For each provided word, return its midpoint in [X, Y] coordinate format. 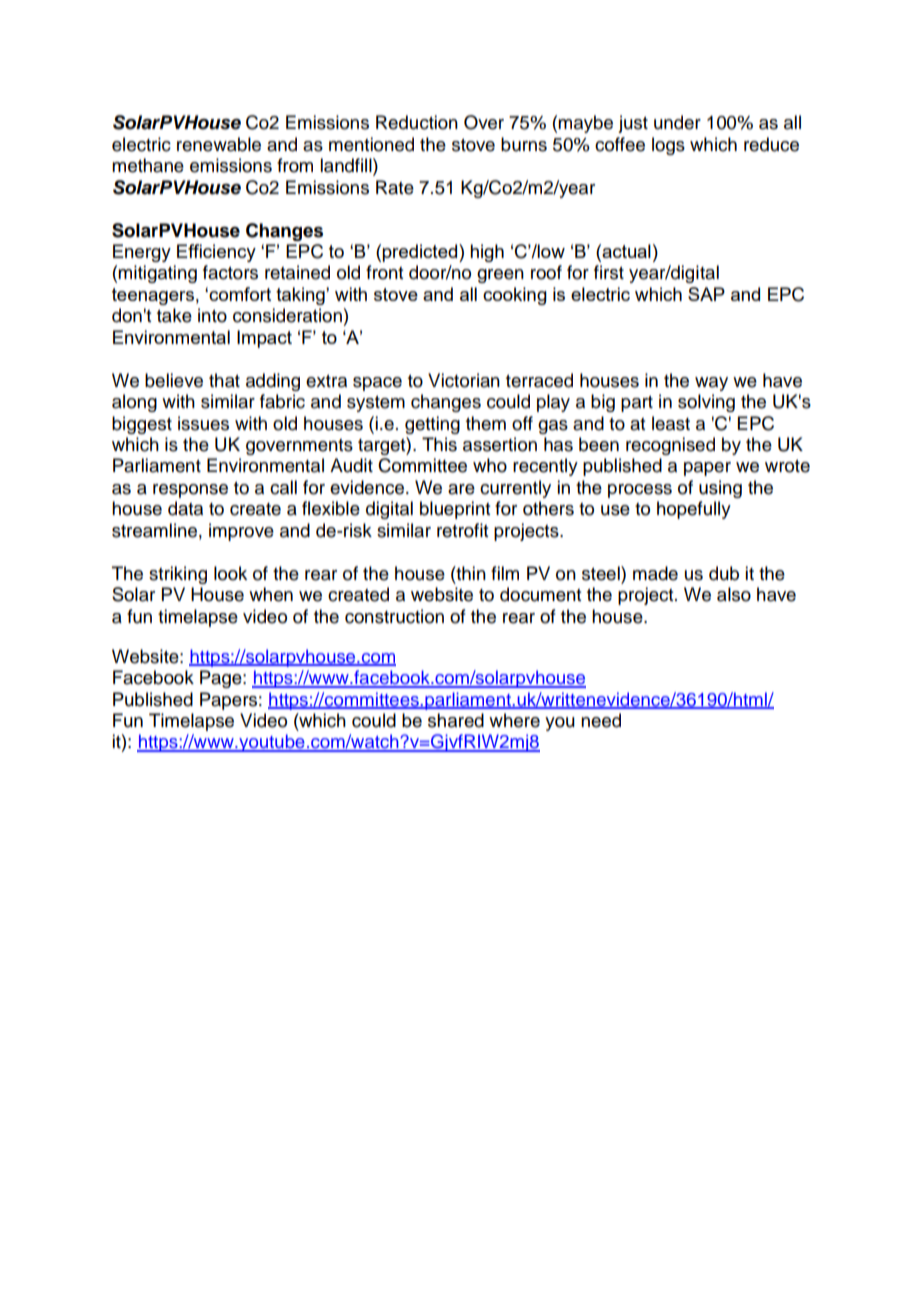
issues [203, 423]
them [486, 423]
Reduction [417, 122]
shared [456, 720]
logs [668, 146]
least [671, 423]
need [601, 720]
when [271, 594]
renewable [219, 144]
